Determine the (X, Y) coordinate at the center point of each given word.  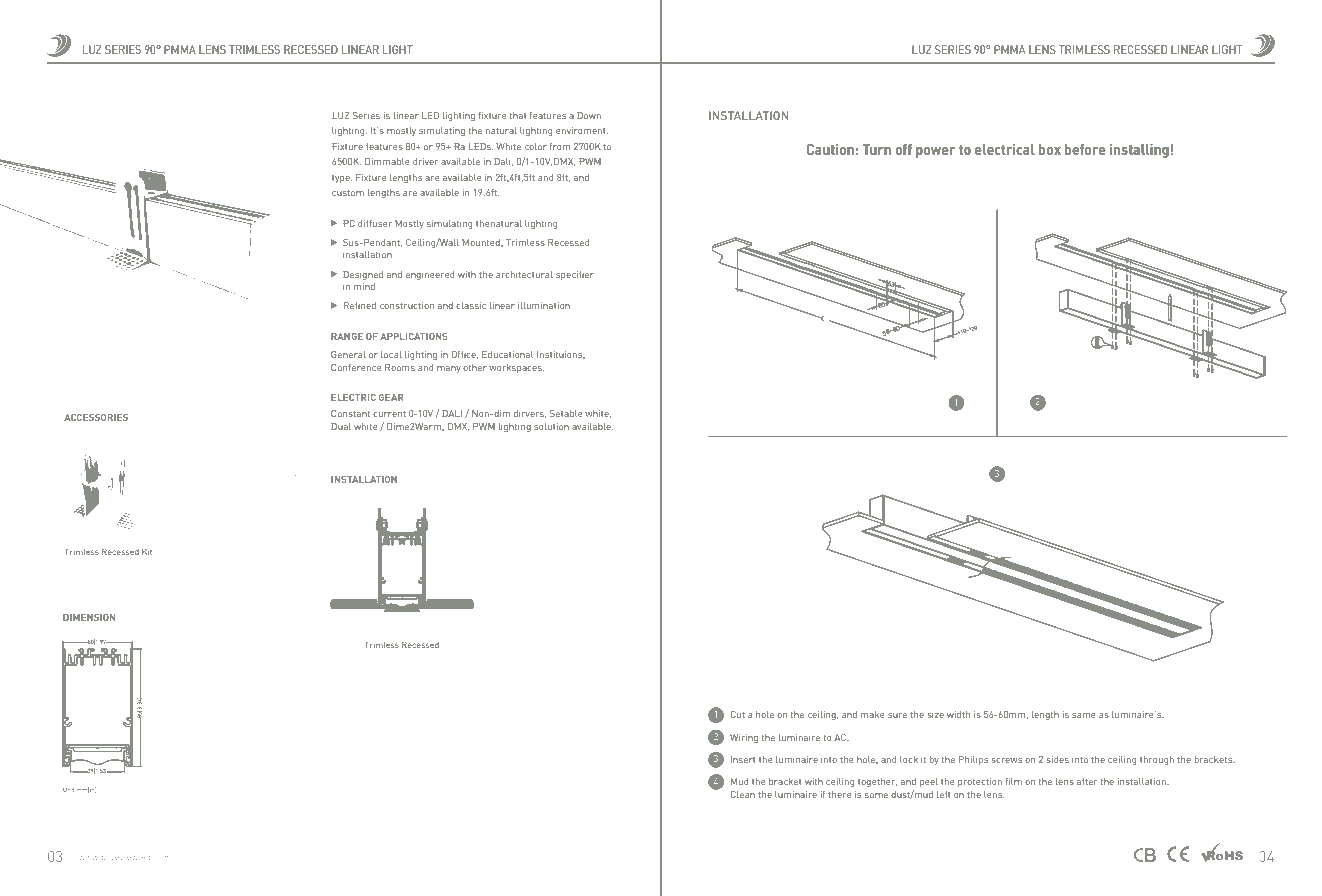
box (1050, 149)
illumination (544, 305)
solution (551, 426)
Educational (507, 354)
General (348, 354)
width (958, 714)
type (342, 179)
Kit (147, 552)
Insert (743, 759)
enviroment (582, 130)
